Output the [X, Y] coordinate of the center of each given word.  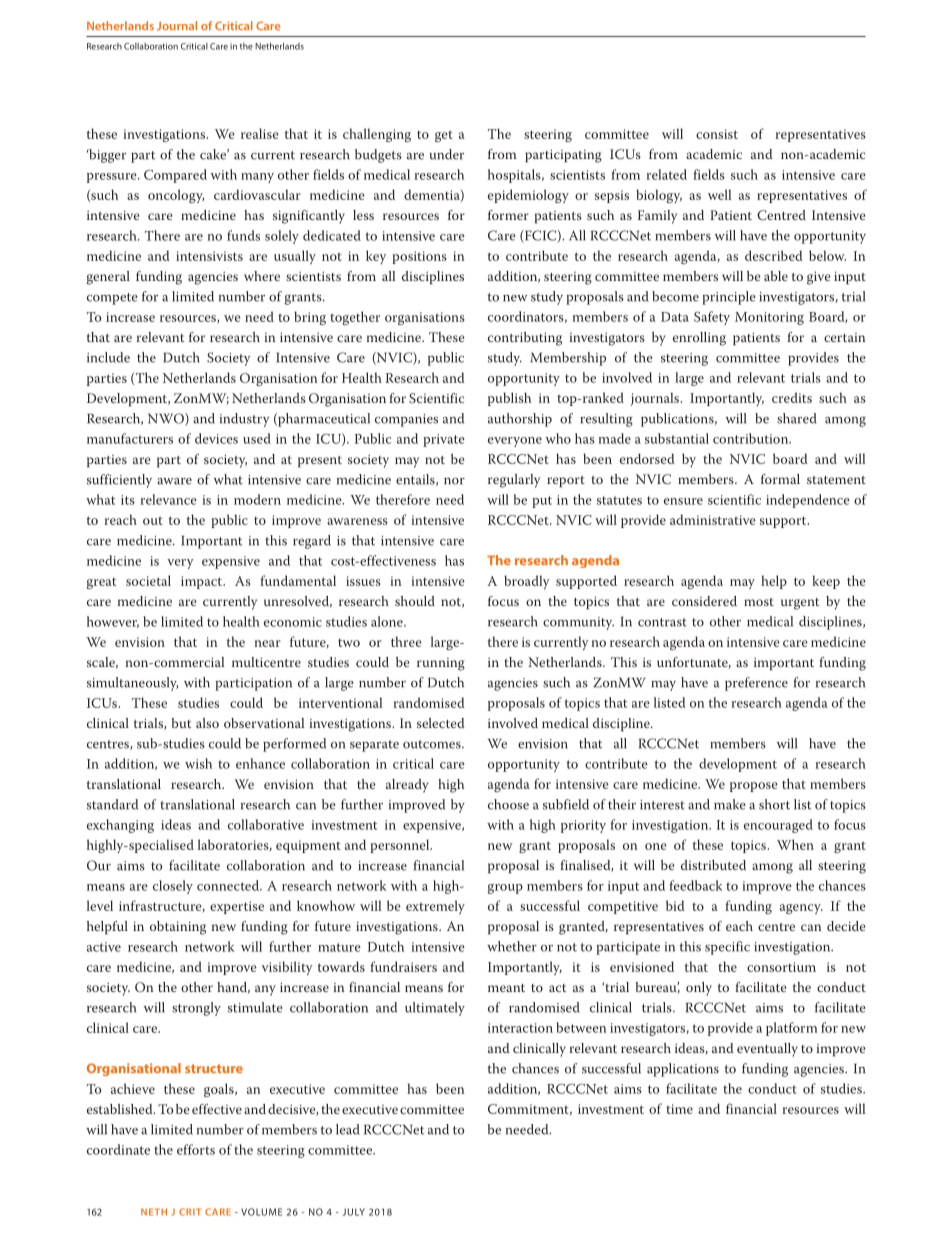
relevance [168, 499]
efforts [196, 1149]
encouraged [778, 826]
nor [454, 481]
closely [173, 887]
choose [508, 804]
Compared [175, 176]
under [446, 154]
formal [780, 479]
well [720, 194]
